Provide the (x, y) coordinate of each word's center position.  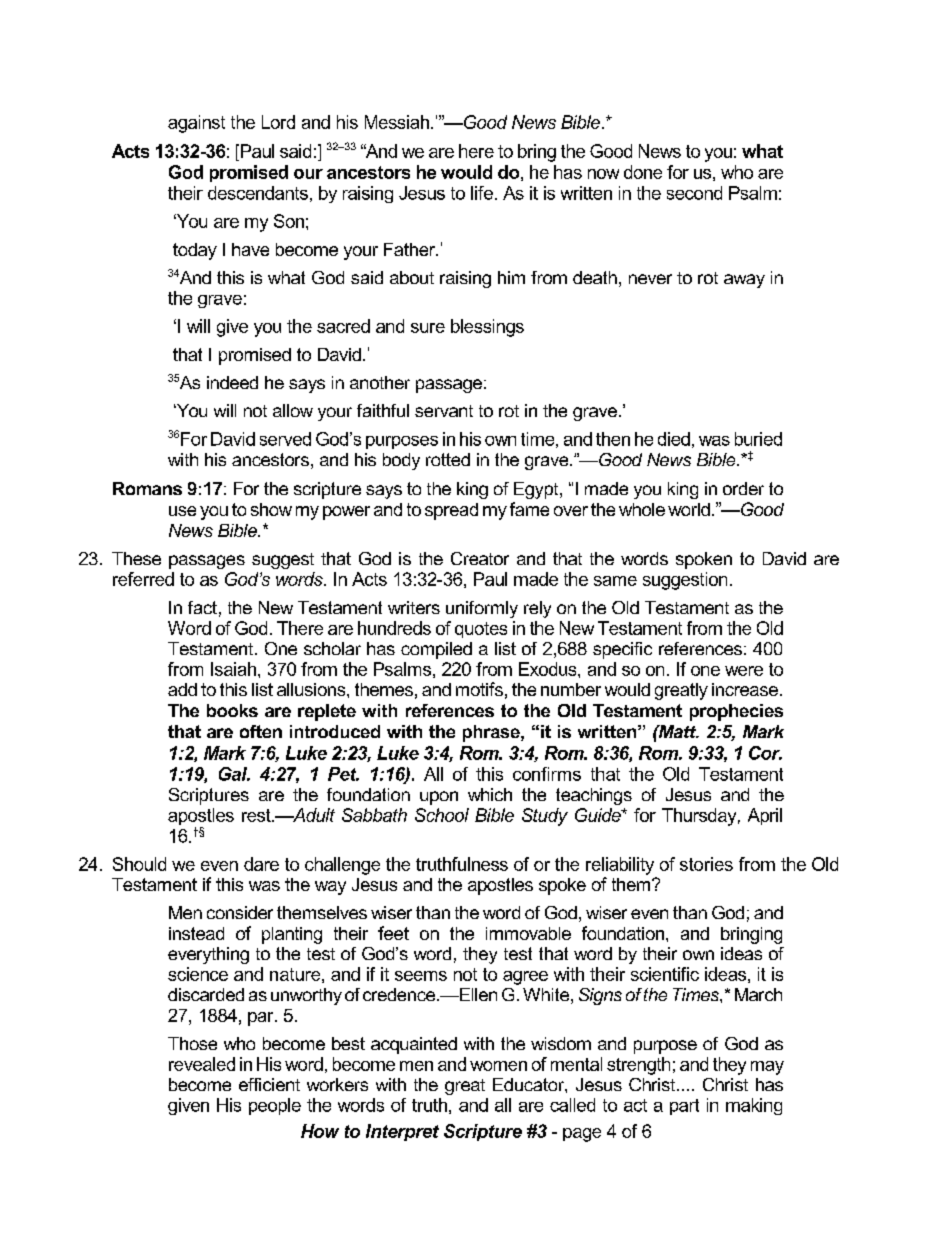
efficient (269, 1084)
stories (706, 864)
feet (393, 933)
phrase (492, 733)
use (182, 511)
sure (428, 328)
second (694, 193)
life (482, 193)
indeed (232, 382)
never (650, 279)
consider (240, 912)
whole (642, 509)
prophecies (736, 712)
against (196, 124)
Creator (480, 558)
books (232, 710)
